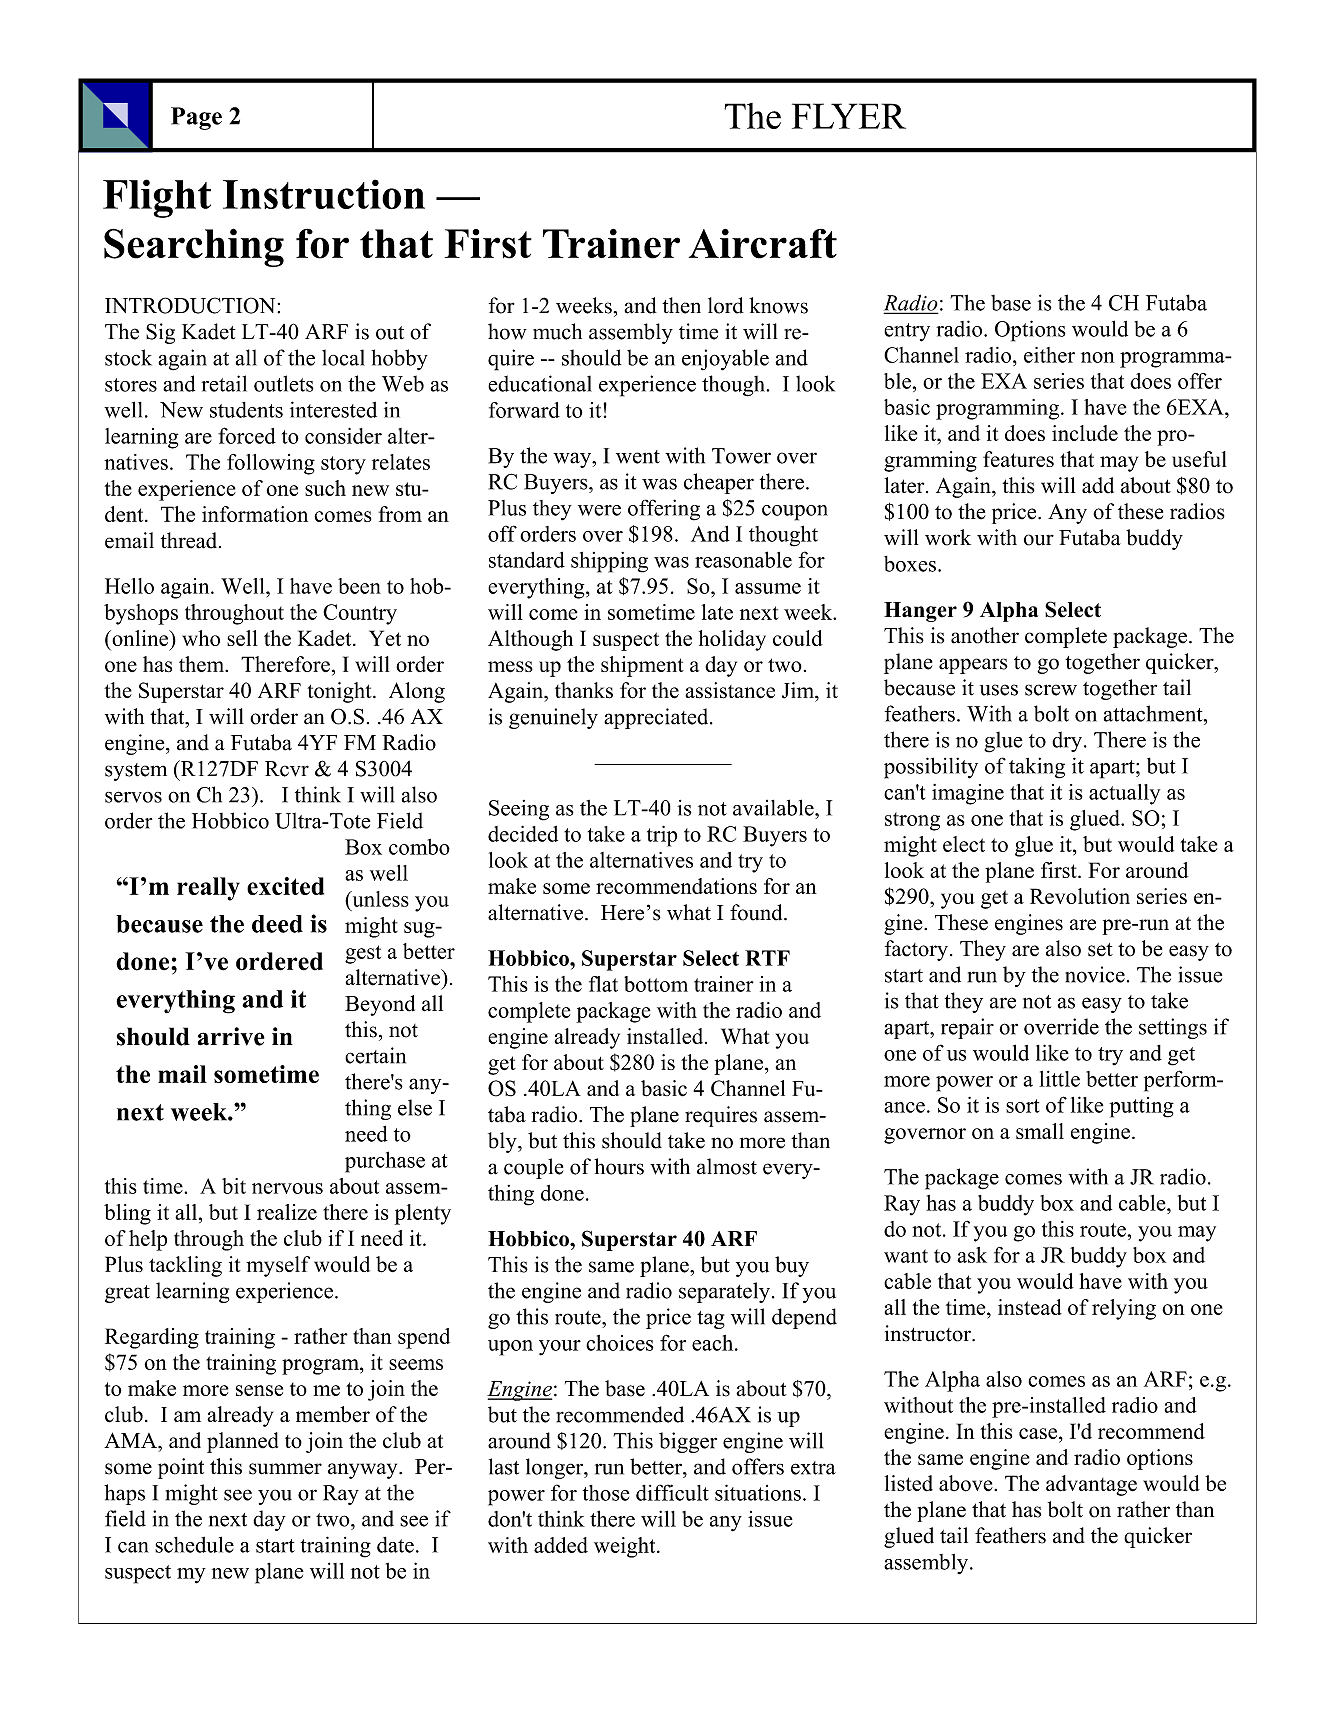 The width and height of the screenshot is (1335, 1727). I want to click on Aircraft, so click(763, 243).
